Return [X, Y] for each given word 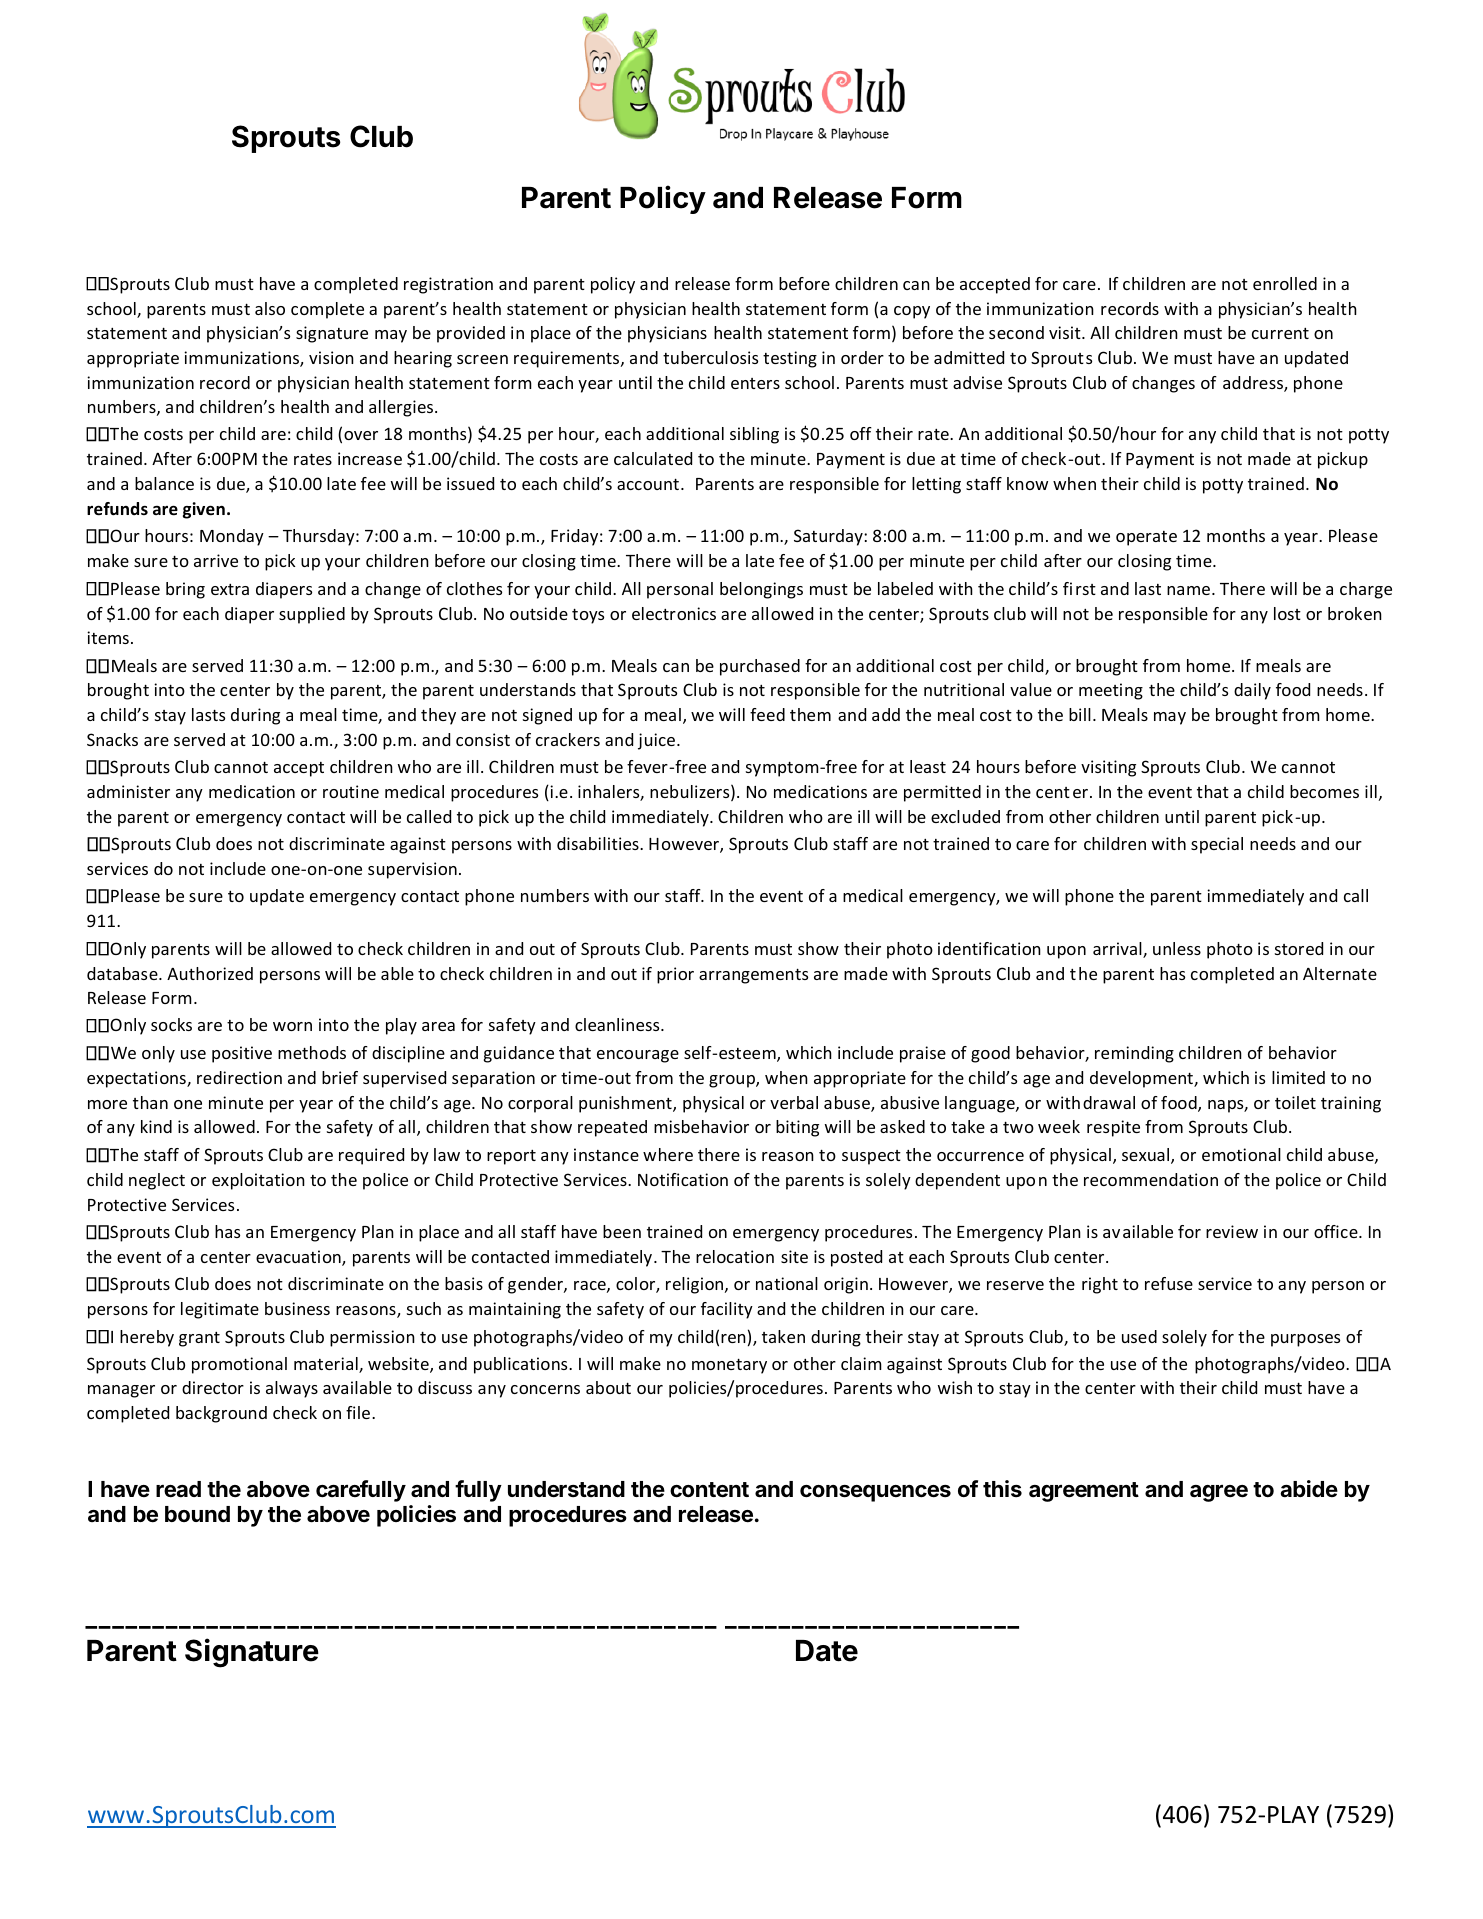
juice [656, 741]
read [178, 1489]
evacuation [299, 1258]
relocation [735, 1256]
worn [292, 1026]
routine [351, 791]
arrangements [753, 976]
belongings [761, 590]
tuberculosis [710, 357]
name [1188, 590]
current [1280, 333]
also [270, 308]
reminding [1134, 1054]
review [1232, 1231]
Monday [232, 537]
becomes [1324, 791]
